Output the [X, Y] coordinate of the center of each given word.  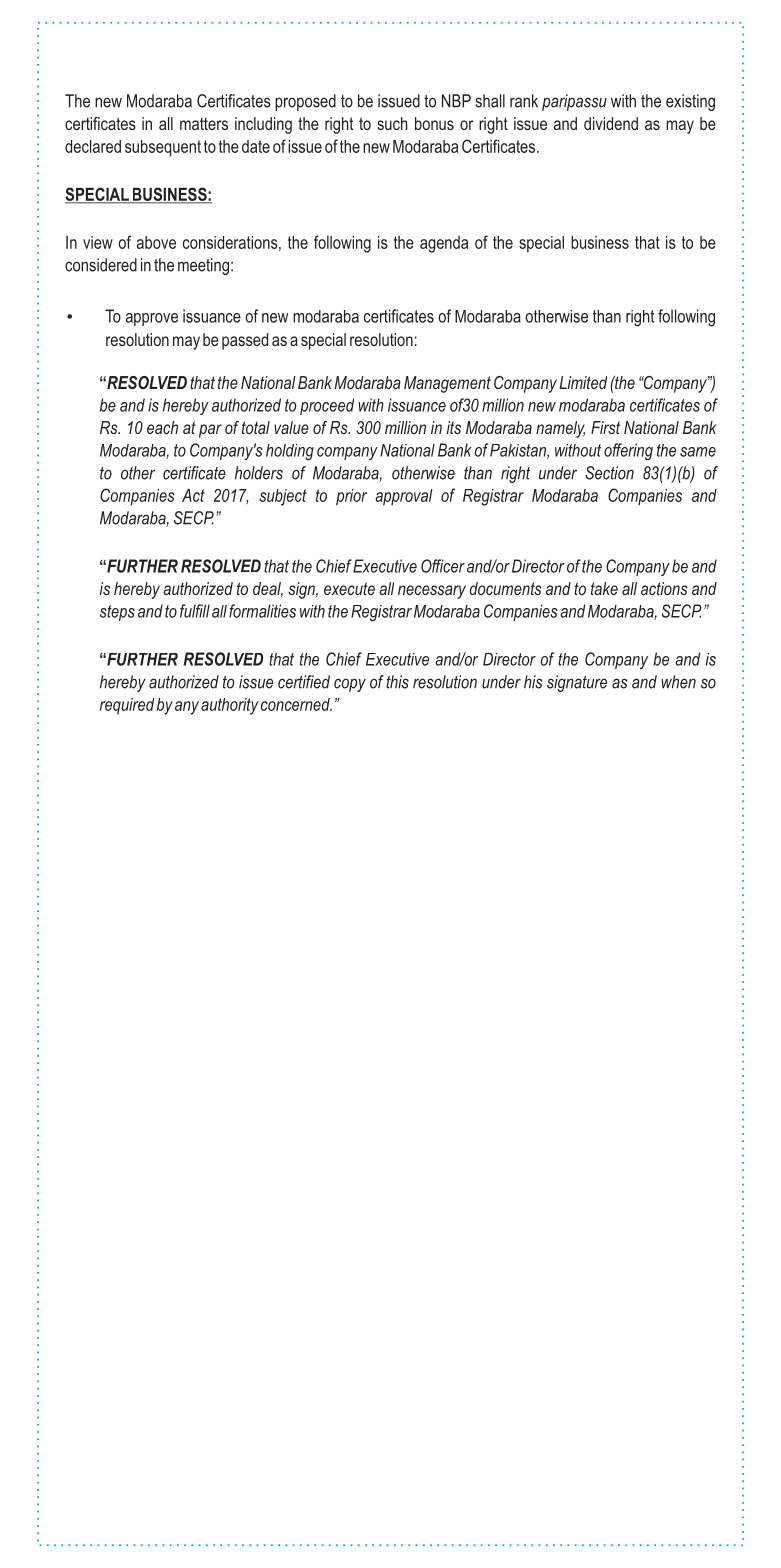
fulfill [195, 611]
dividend [611, 123]
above [156, 242]
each [162, 427]
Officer [443, 566]
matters [204, 124]
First [605, 427]
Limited [583, 382]
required [127, 706]
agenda [444, 244]
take [604, 588]
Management [447, 384]
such [392, 123]
